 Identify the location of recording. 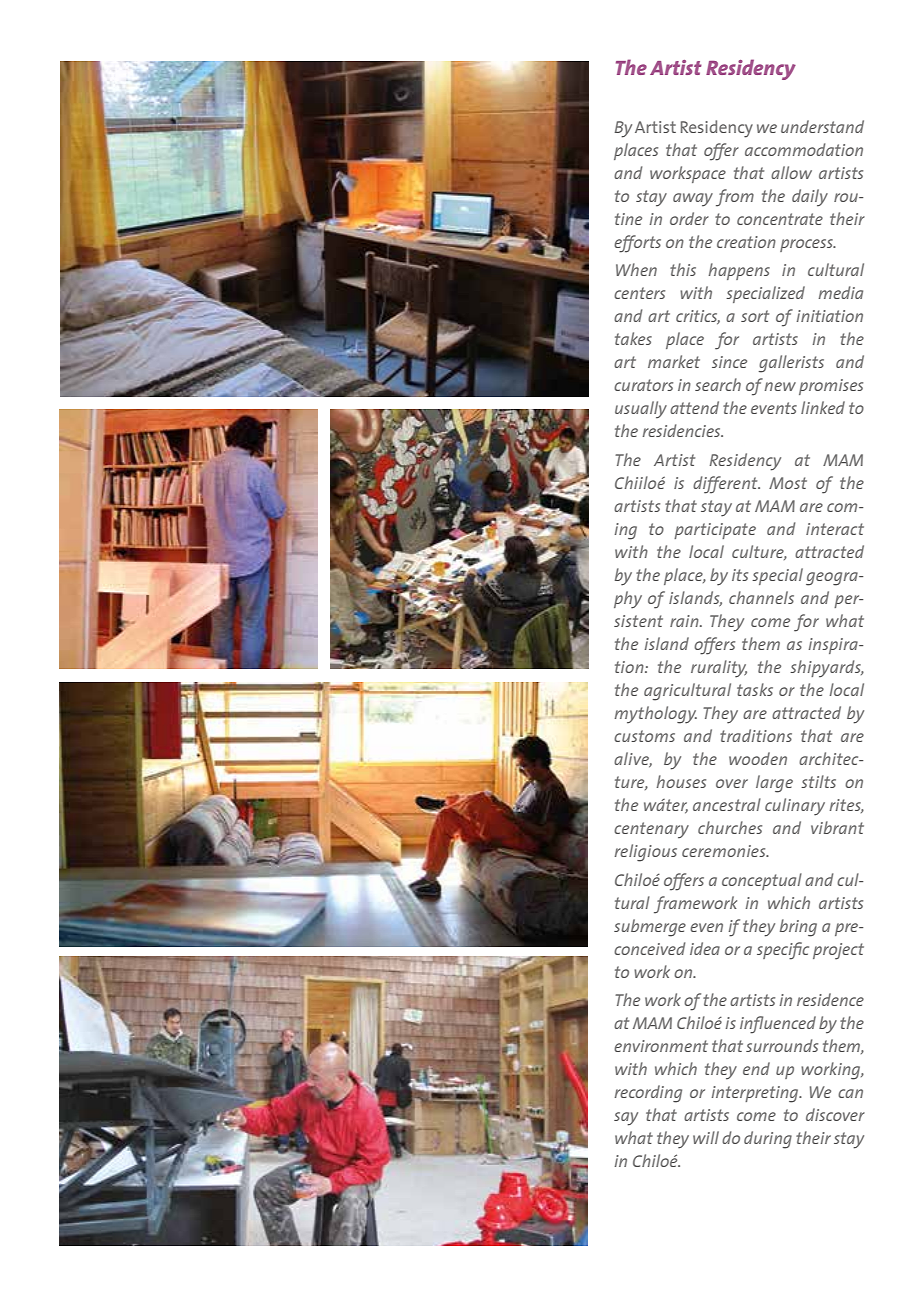
(648, 1094).
